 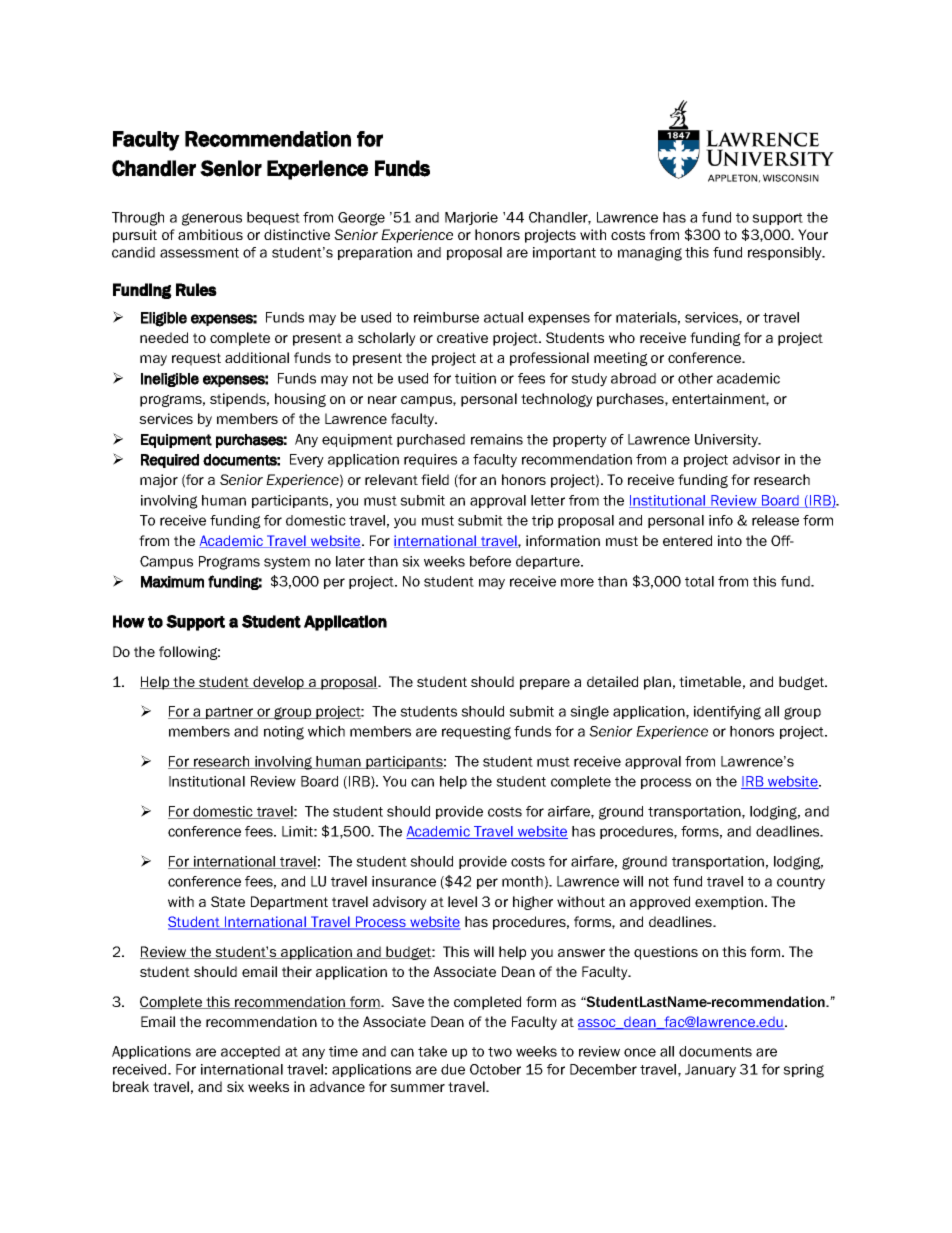 I want to click on ambitious, so click(x=210, y=234).
